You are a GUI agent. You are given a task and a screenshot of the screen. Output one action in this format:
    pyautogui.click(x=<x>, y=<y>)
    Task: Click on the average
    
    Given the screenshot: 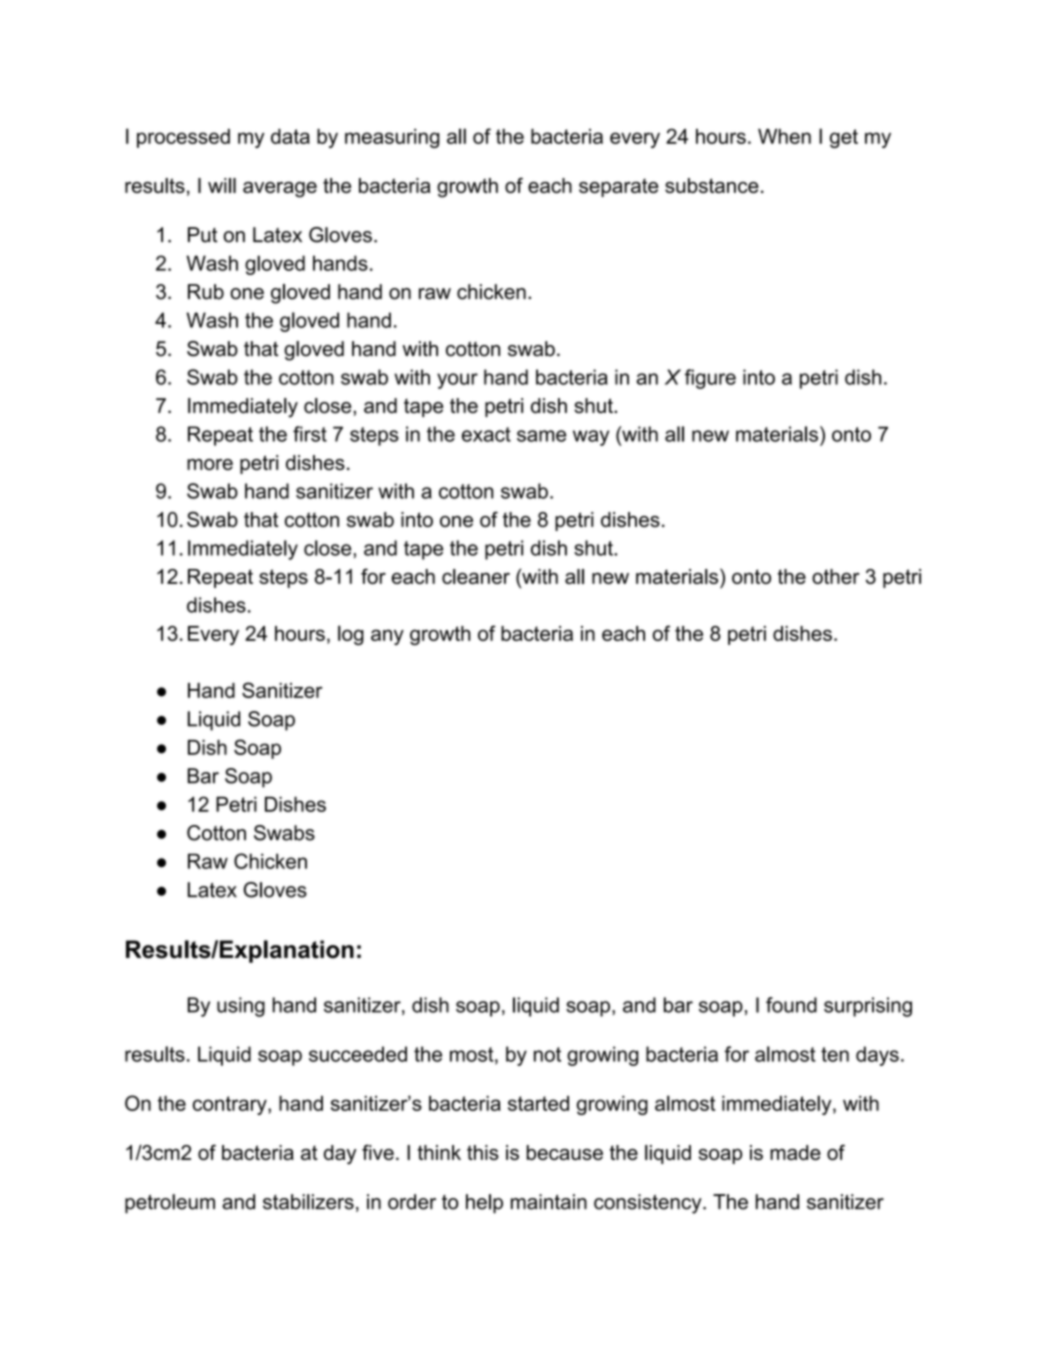 What is the action you would take?
    pyautogui.click(x=280, y=190)
